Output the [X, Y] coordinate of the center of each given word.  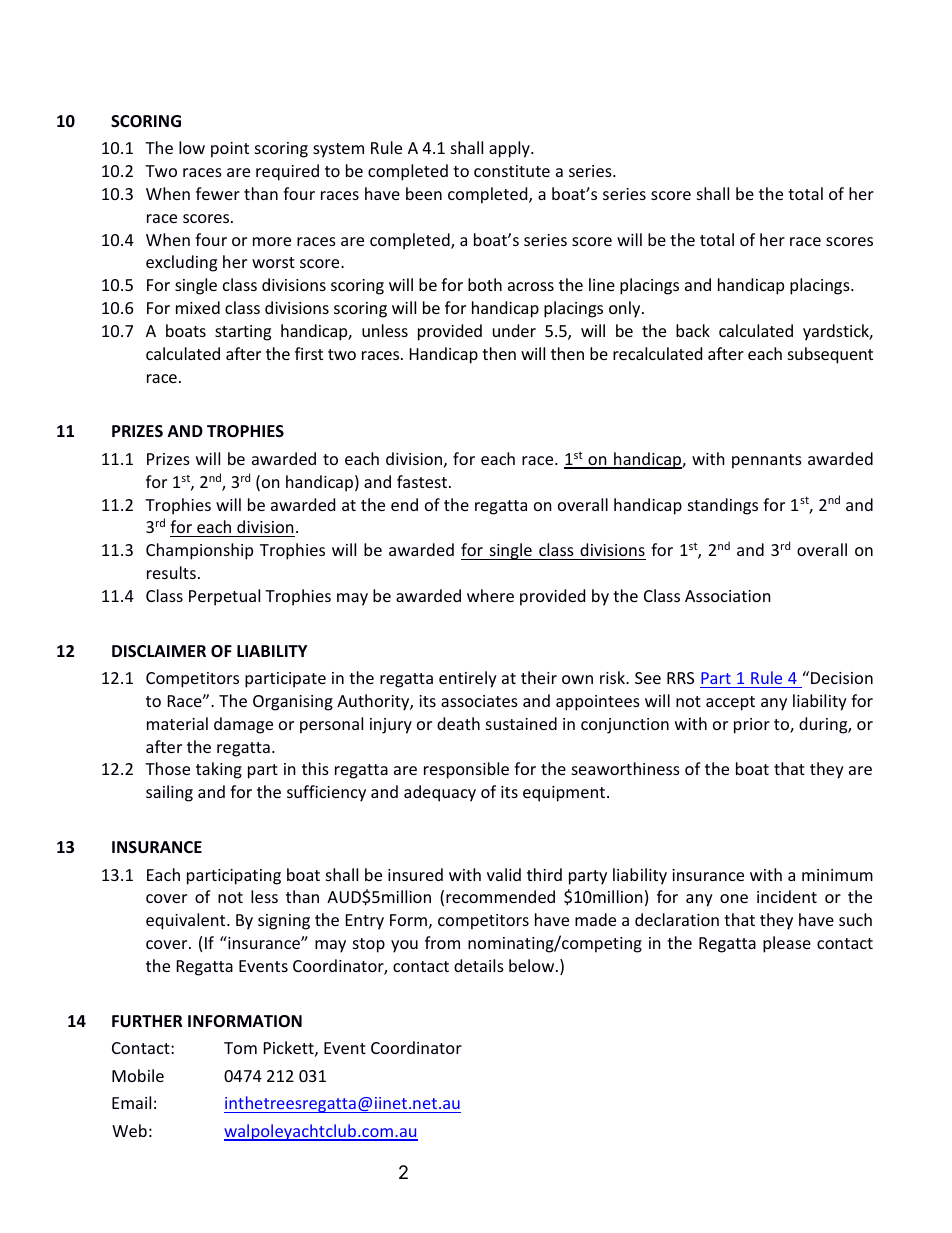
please [787, 944]
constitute [512, 171]
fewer [218, 193]
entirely [468, 679]
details [479, 965]
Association [728, 596]
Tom [240, 1048]
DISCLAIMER [159, 651]
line [602, 284]
